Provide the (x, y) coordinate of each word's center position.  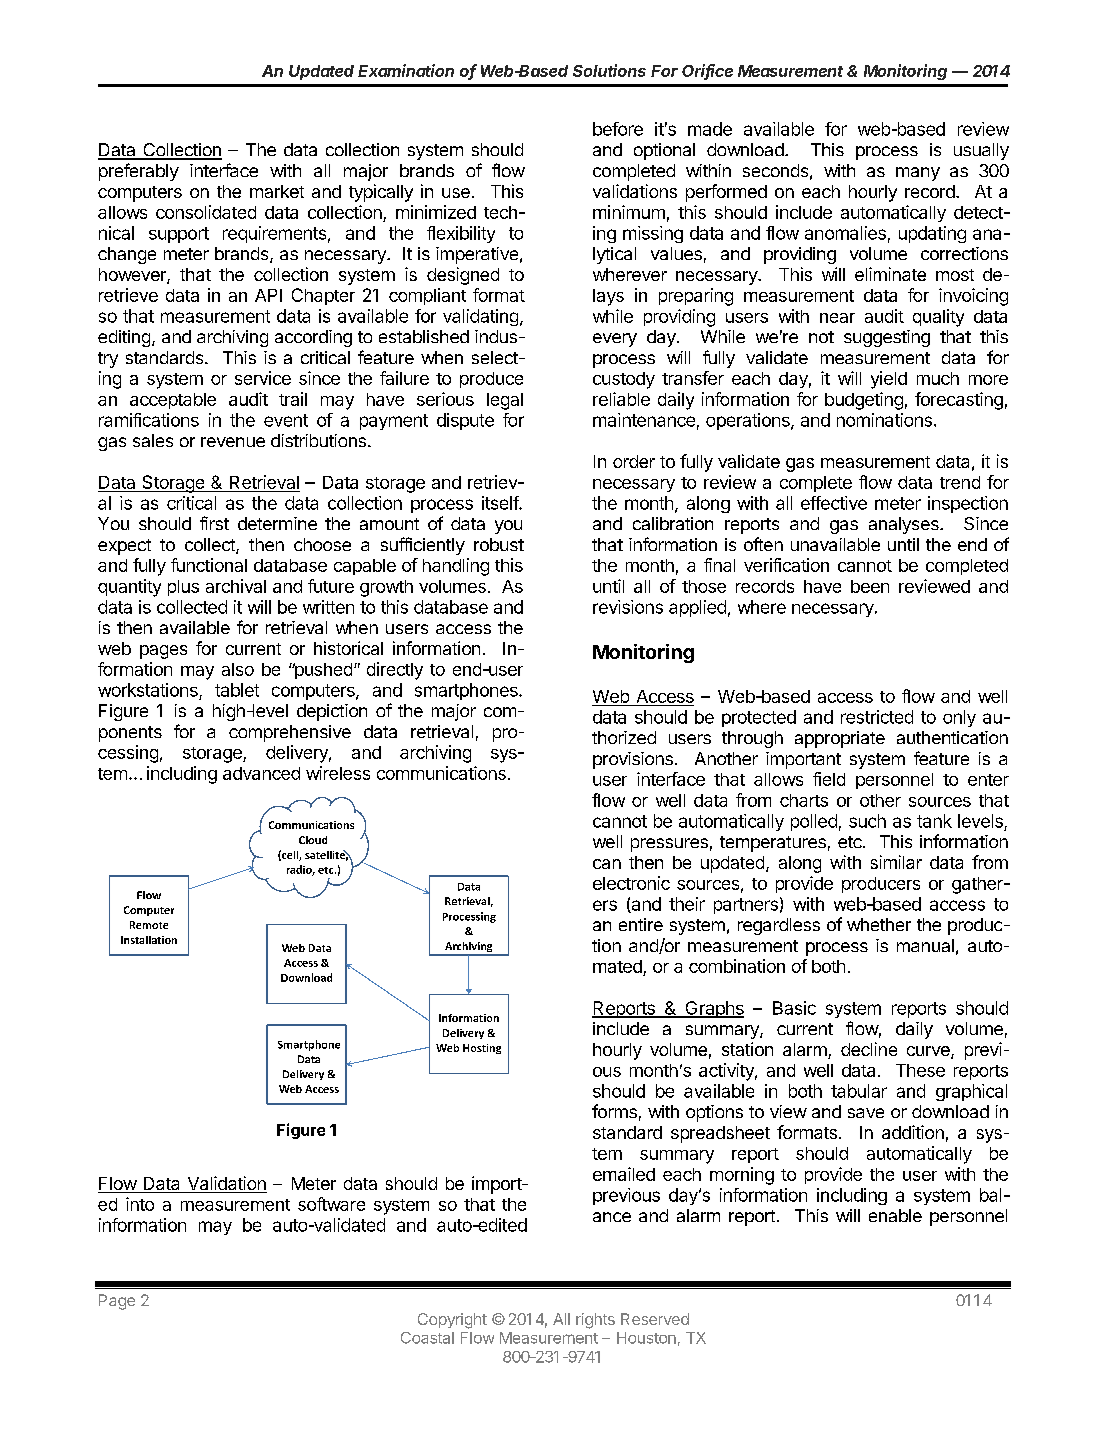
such (867, 821)
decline (869, 1049)
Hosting (482, 1049)
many (918, 174)
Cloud (313, 840)
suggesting (887, 338)
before (618, 129)
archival (236, 586)
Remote (149, 925)
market (277, 191)
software (331, 1204)
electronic (631, 883)
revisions (628, 607)
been (870, 586)
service (263, 378)
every (615, 340)
